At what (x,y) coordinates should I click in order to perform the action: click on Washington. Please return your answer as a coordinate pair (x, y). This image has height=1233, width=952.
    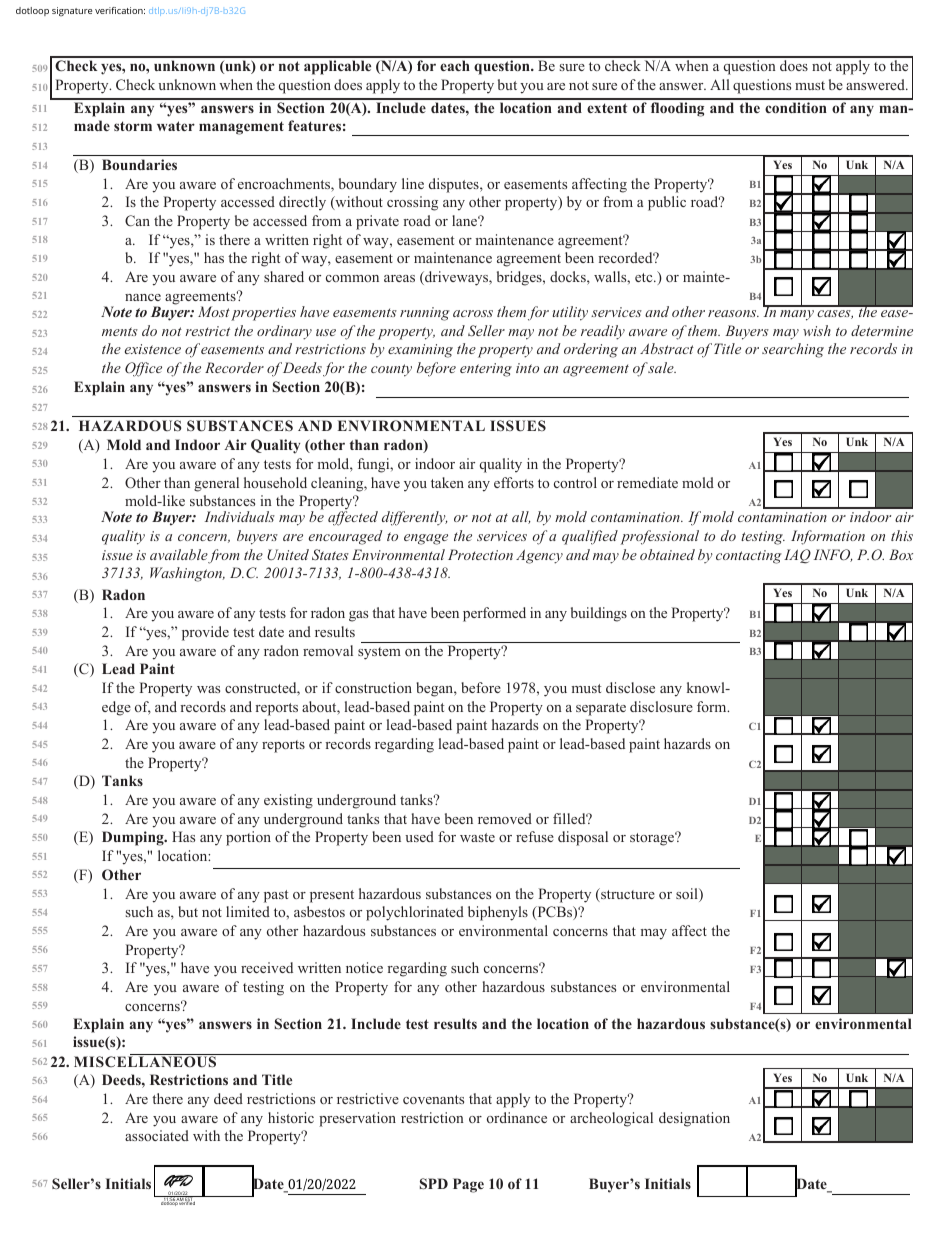
    Looking at the image, I should click on (187, 574).
